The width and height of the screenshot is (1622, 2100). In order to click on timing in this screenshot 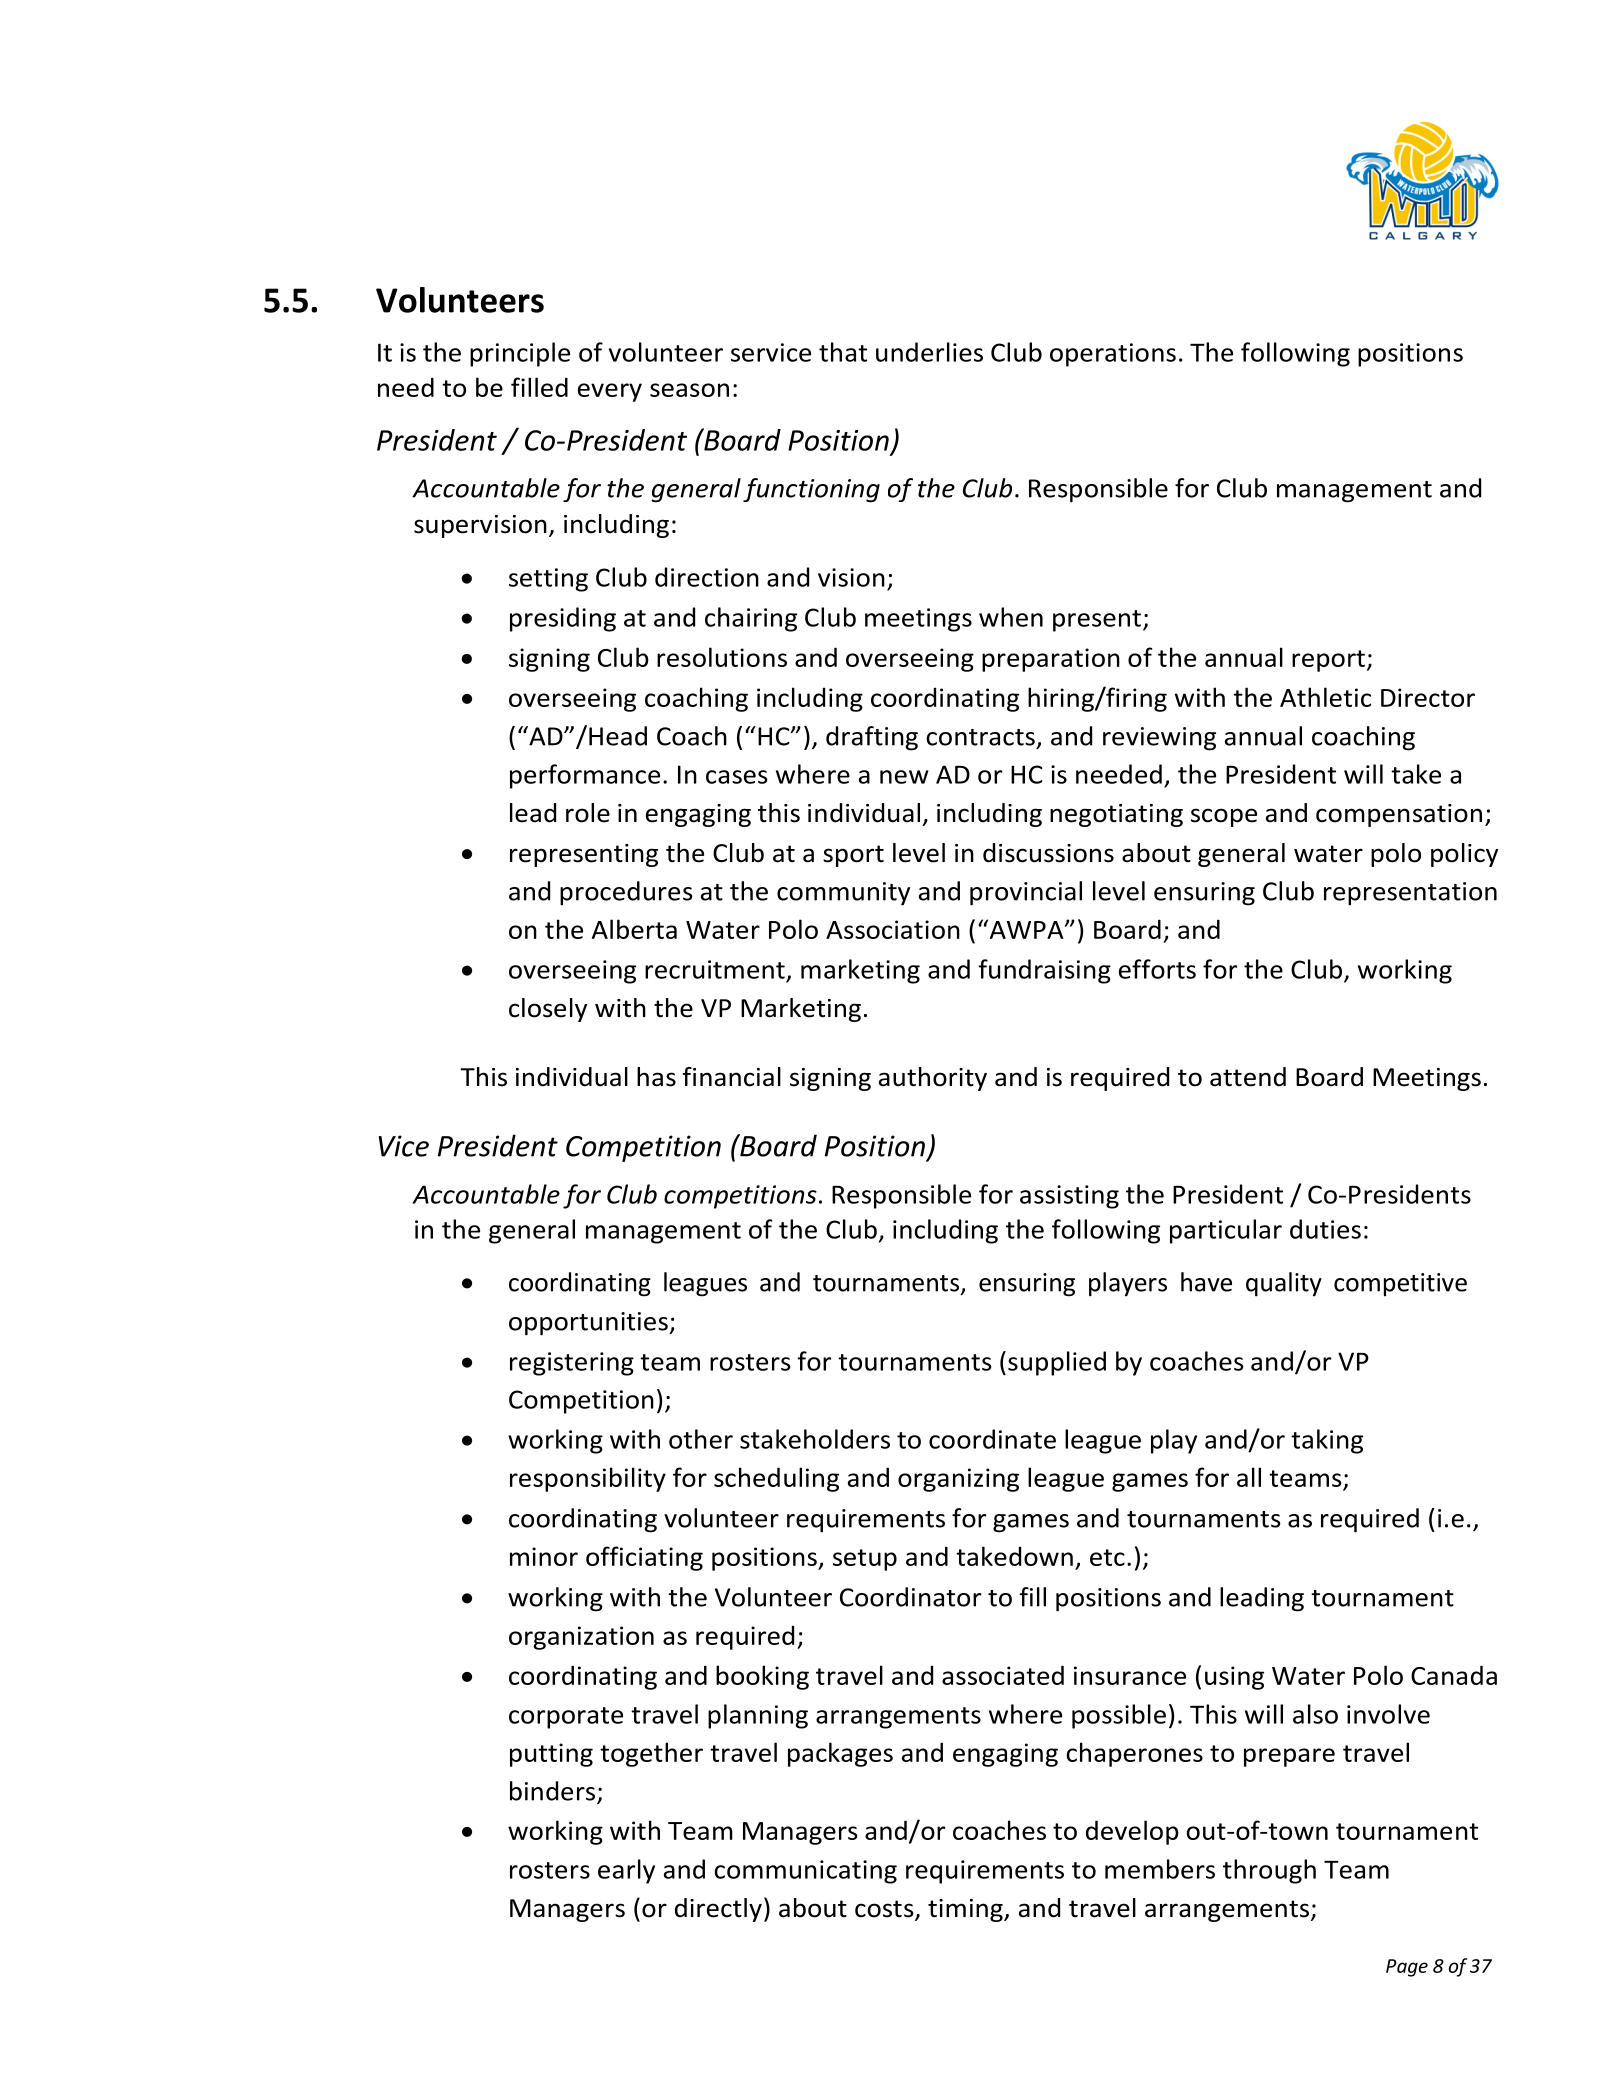, I will do `click(966, 1910)`.
